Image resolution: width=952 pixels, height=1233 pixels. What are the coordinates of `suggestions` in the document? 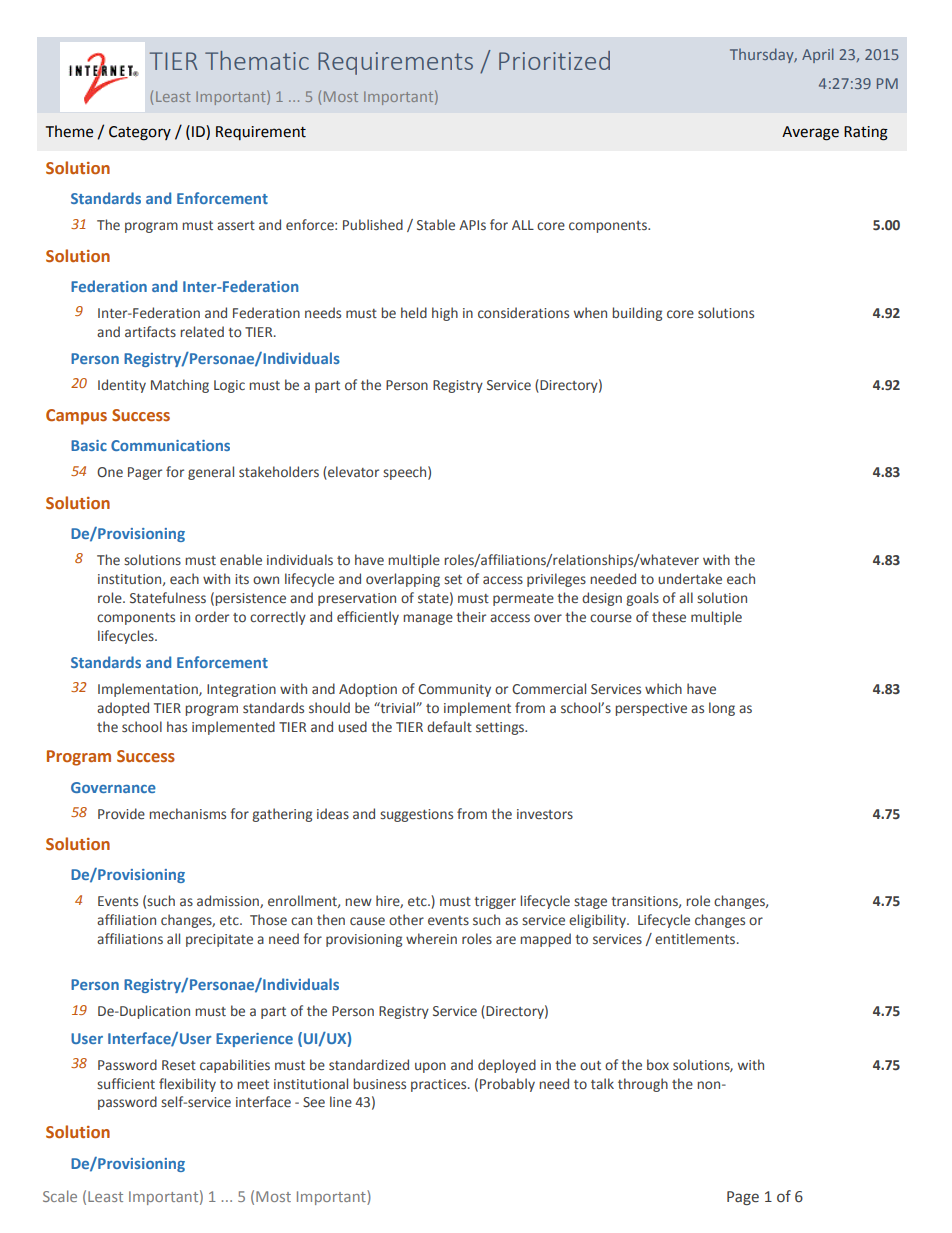 It's located at (416, 815).
